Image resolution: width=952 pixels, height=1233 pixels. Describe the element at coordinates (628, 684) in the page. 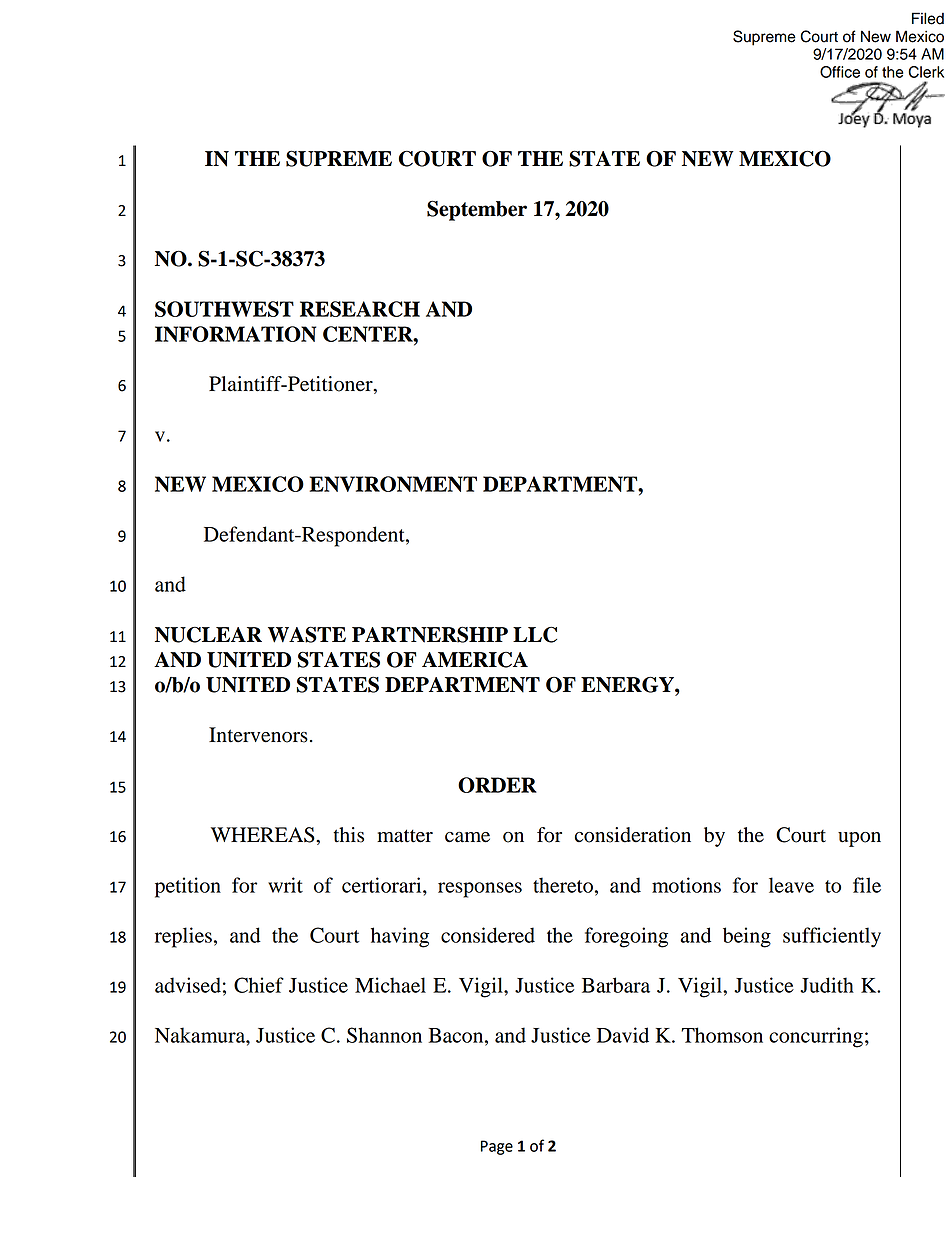

I see `ENERGY` at that location.
